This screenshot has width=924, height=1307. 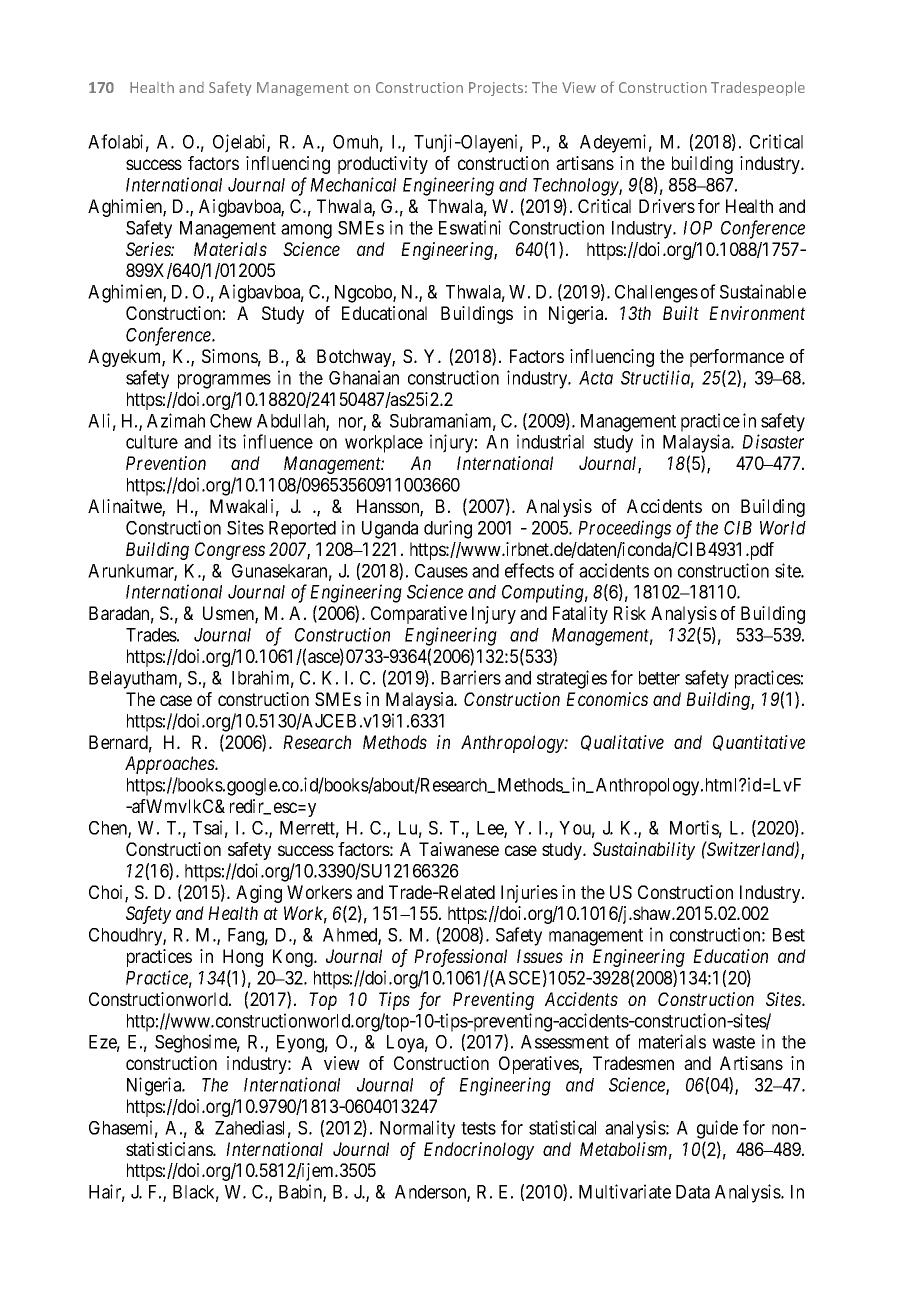 What do you see at coordinates (789, 935) in the screenshot?
I see `Best` at bounding box center [789, 935].
